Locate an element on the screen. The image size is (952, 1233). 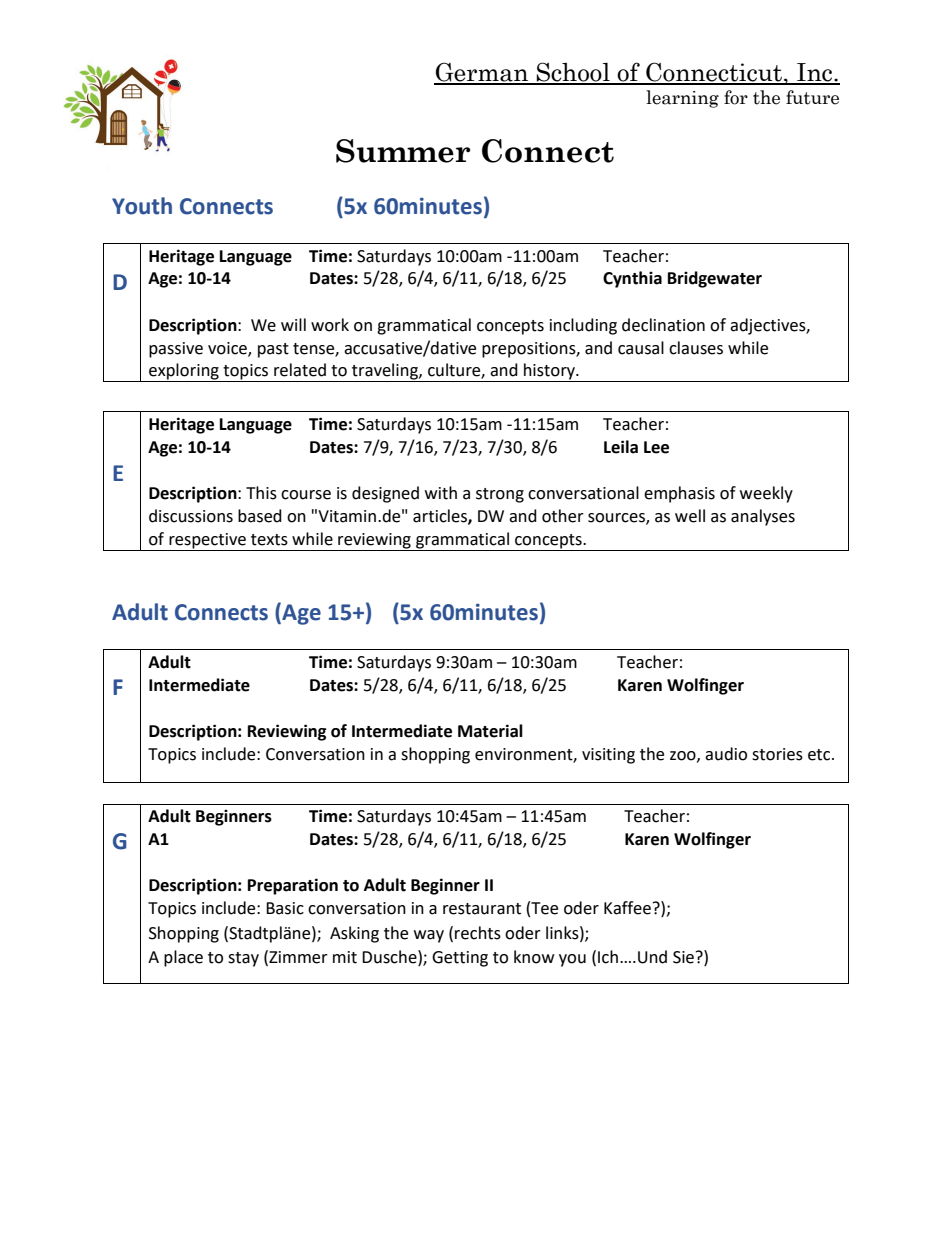
history is located at coordinates (550, 372).
